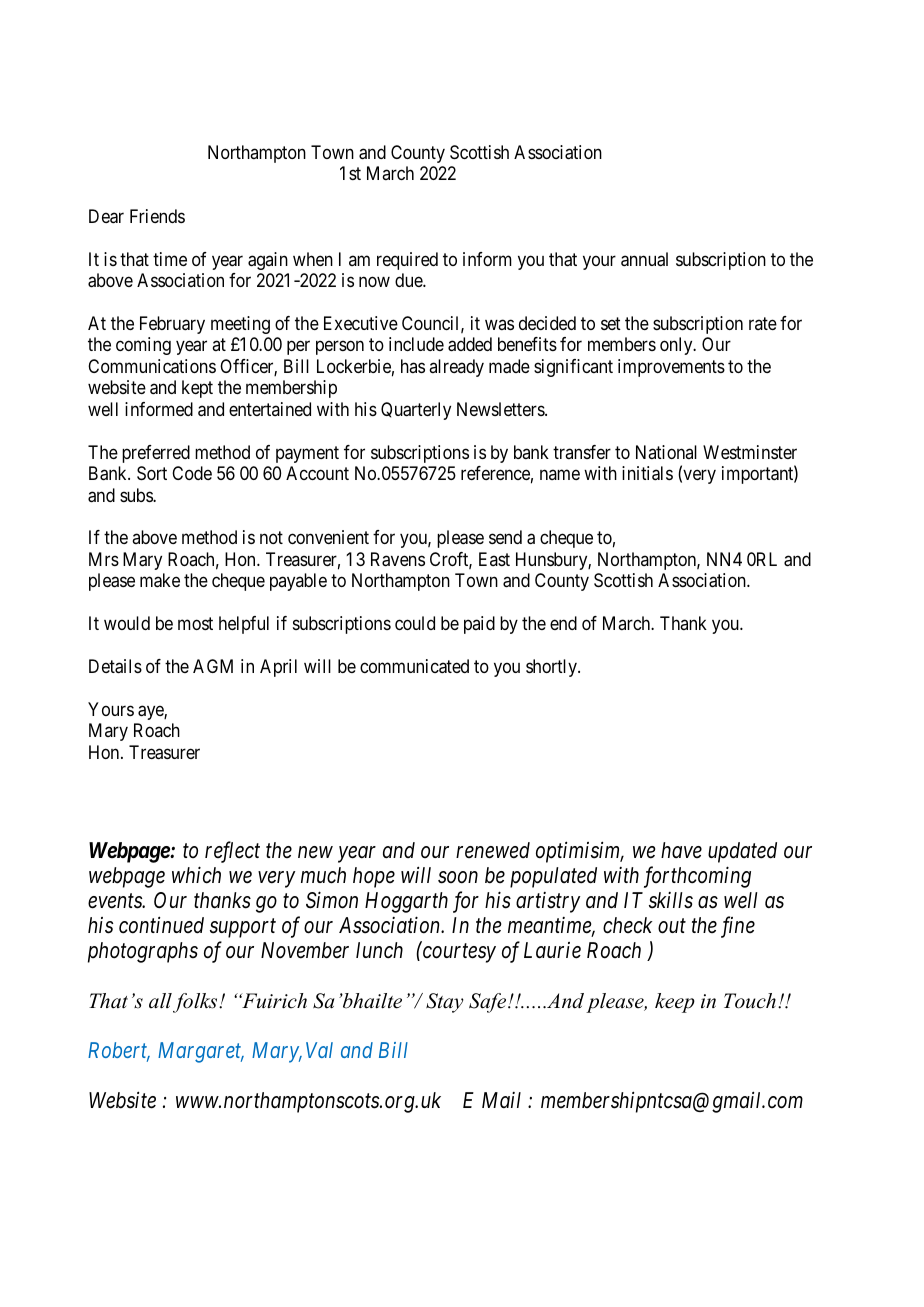  What do you see at coordinates (232, 852) in the screenshot?
I see `reflect` at bounding box center [232, 852].
